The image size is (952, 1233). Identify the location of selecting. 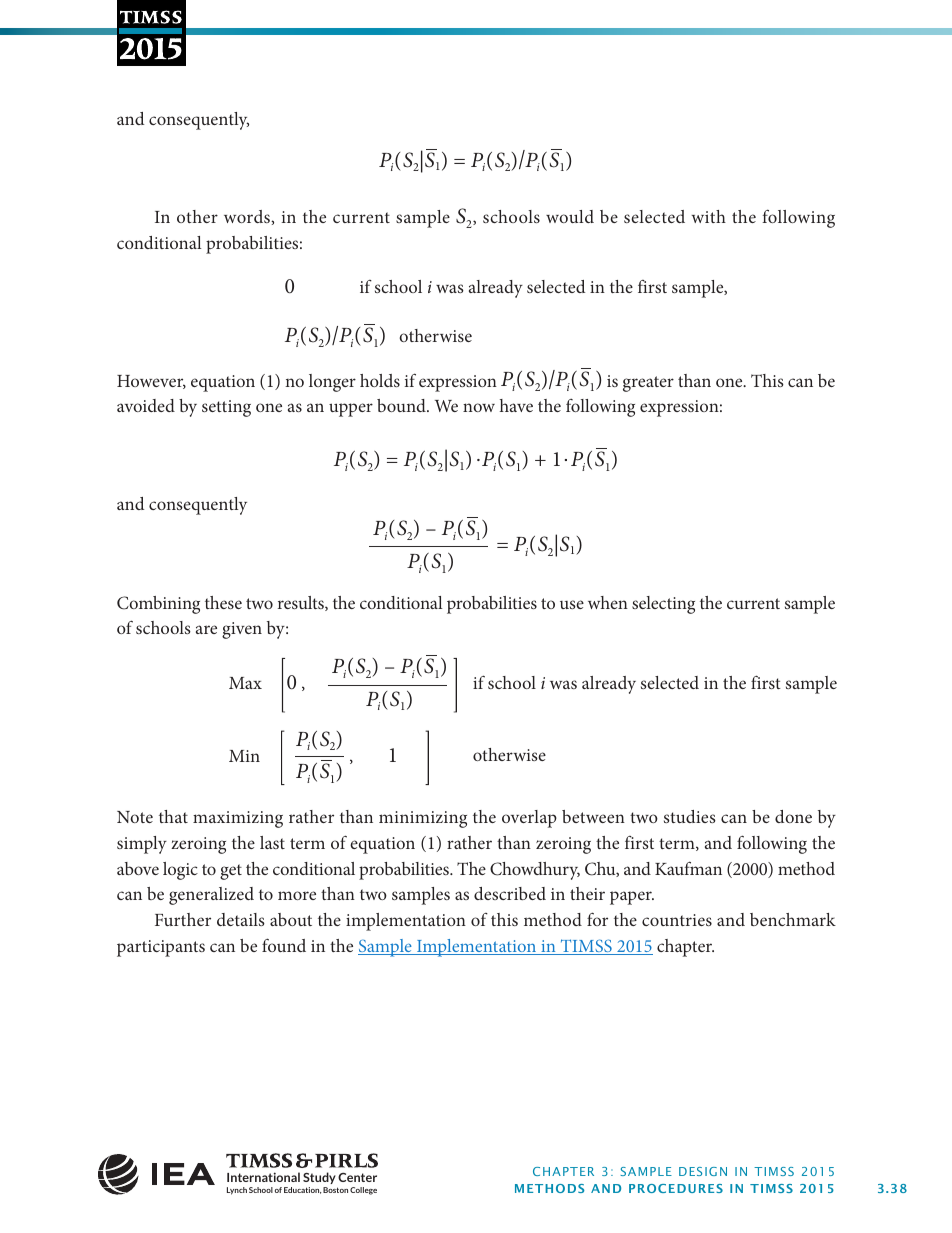
(663, 605).
